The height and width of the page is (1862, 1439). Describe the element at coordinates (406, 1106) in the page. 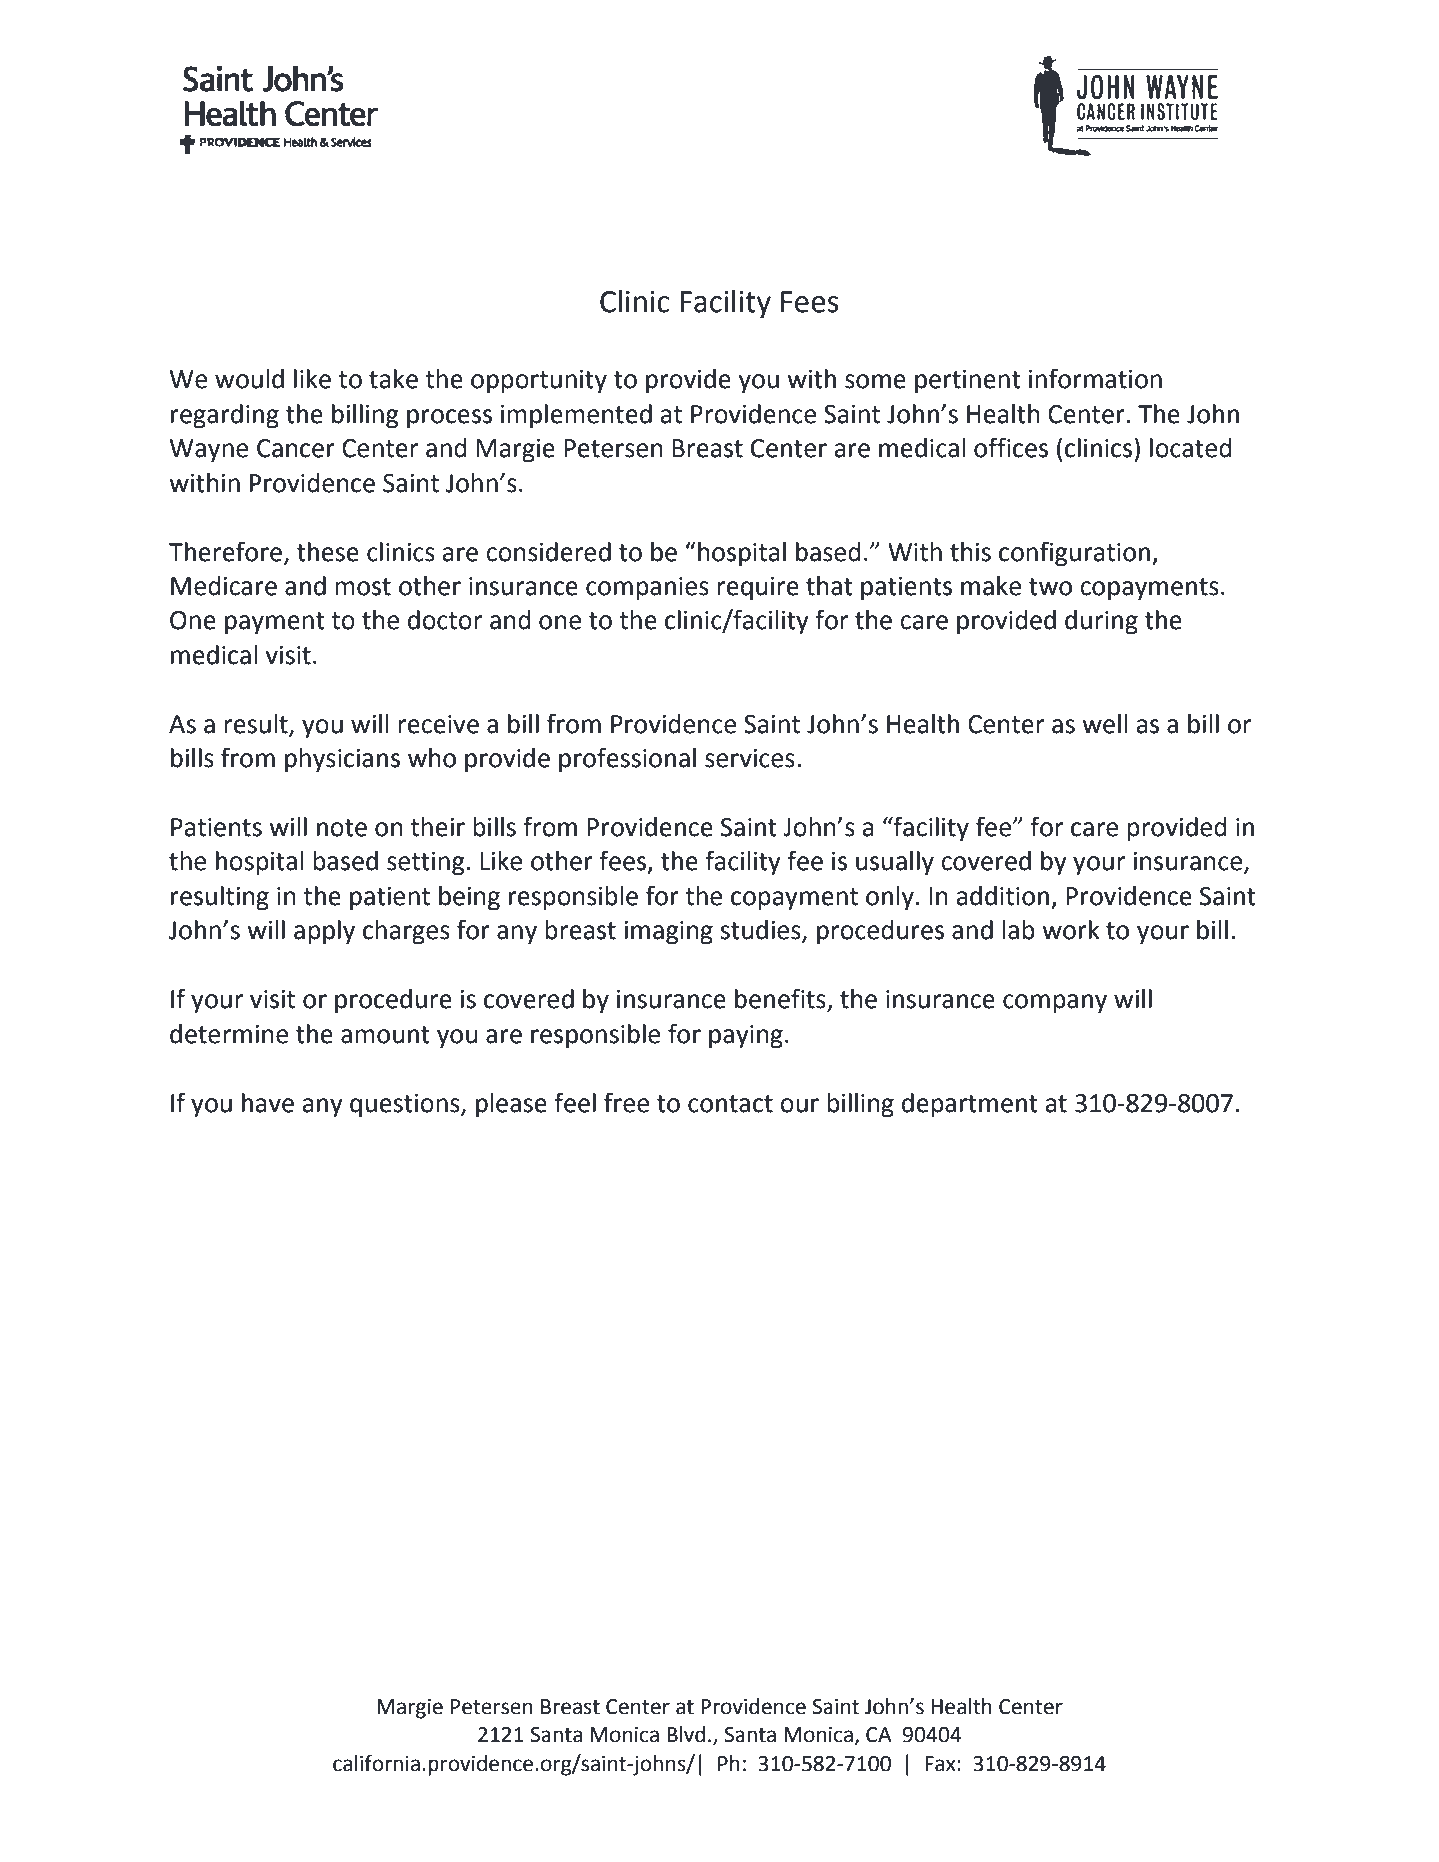

I see `questions` at that location.
